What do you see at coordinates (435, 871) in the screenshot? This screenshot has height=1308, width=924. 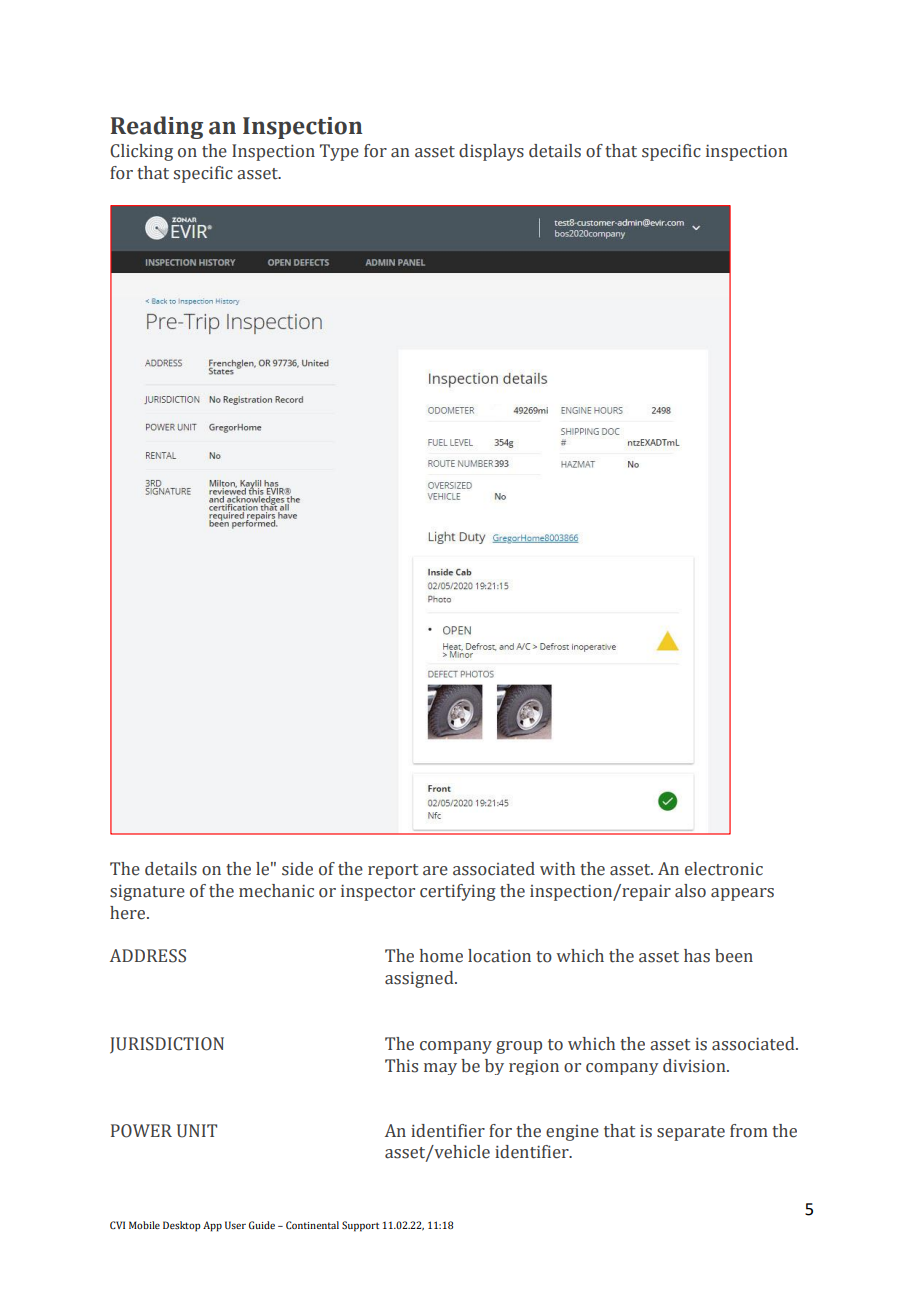 I see `are` at bounding box center [435, 871].
